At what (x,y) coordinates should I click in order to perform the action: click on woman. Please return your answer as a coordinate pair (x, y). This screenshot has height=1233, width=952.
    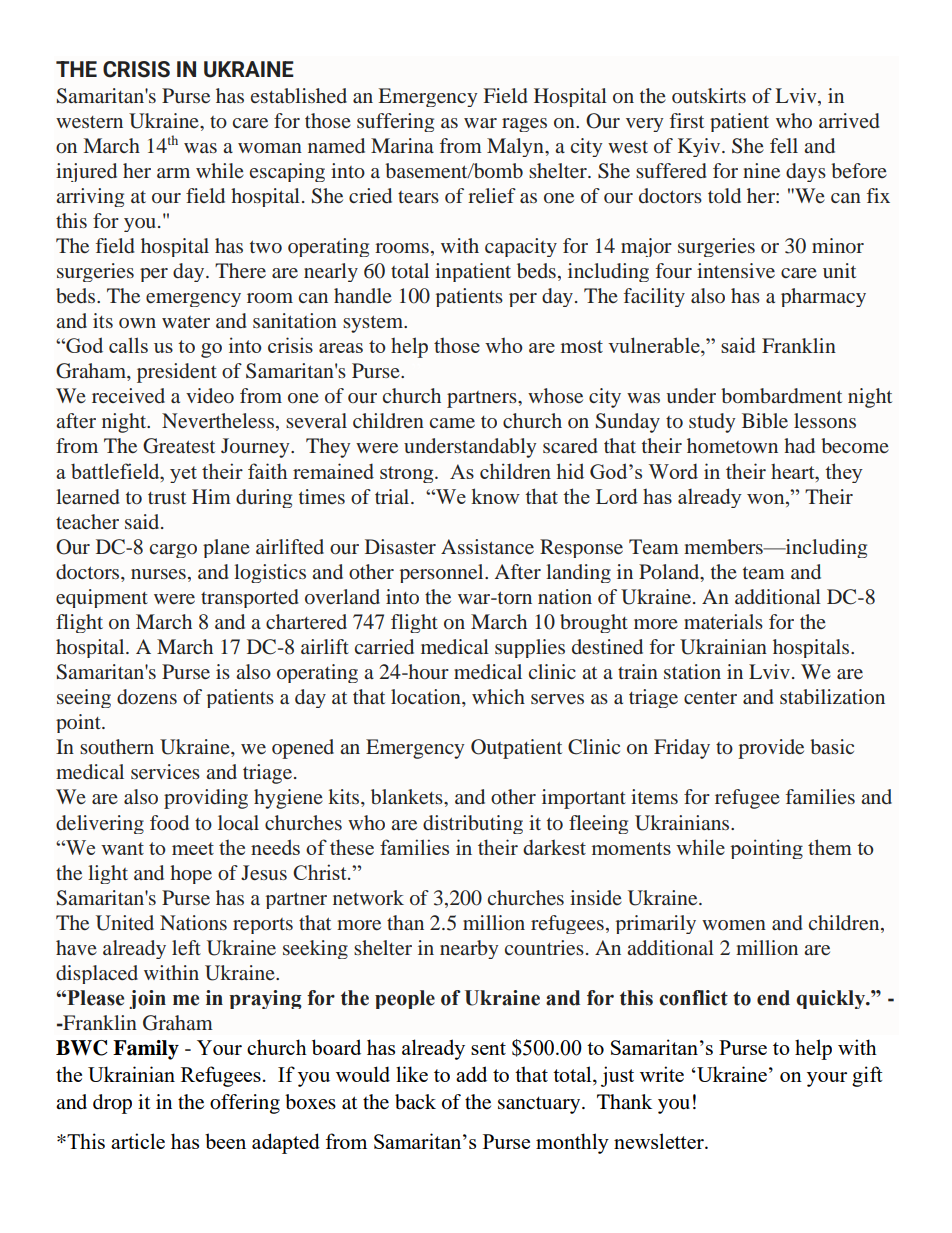
    Looking at the image, I should click on (270, 148).
